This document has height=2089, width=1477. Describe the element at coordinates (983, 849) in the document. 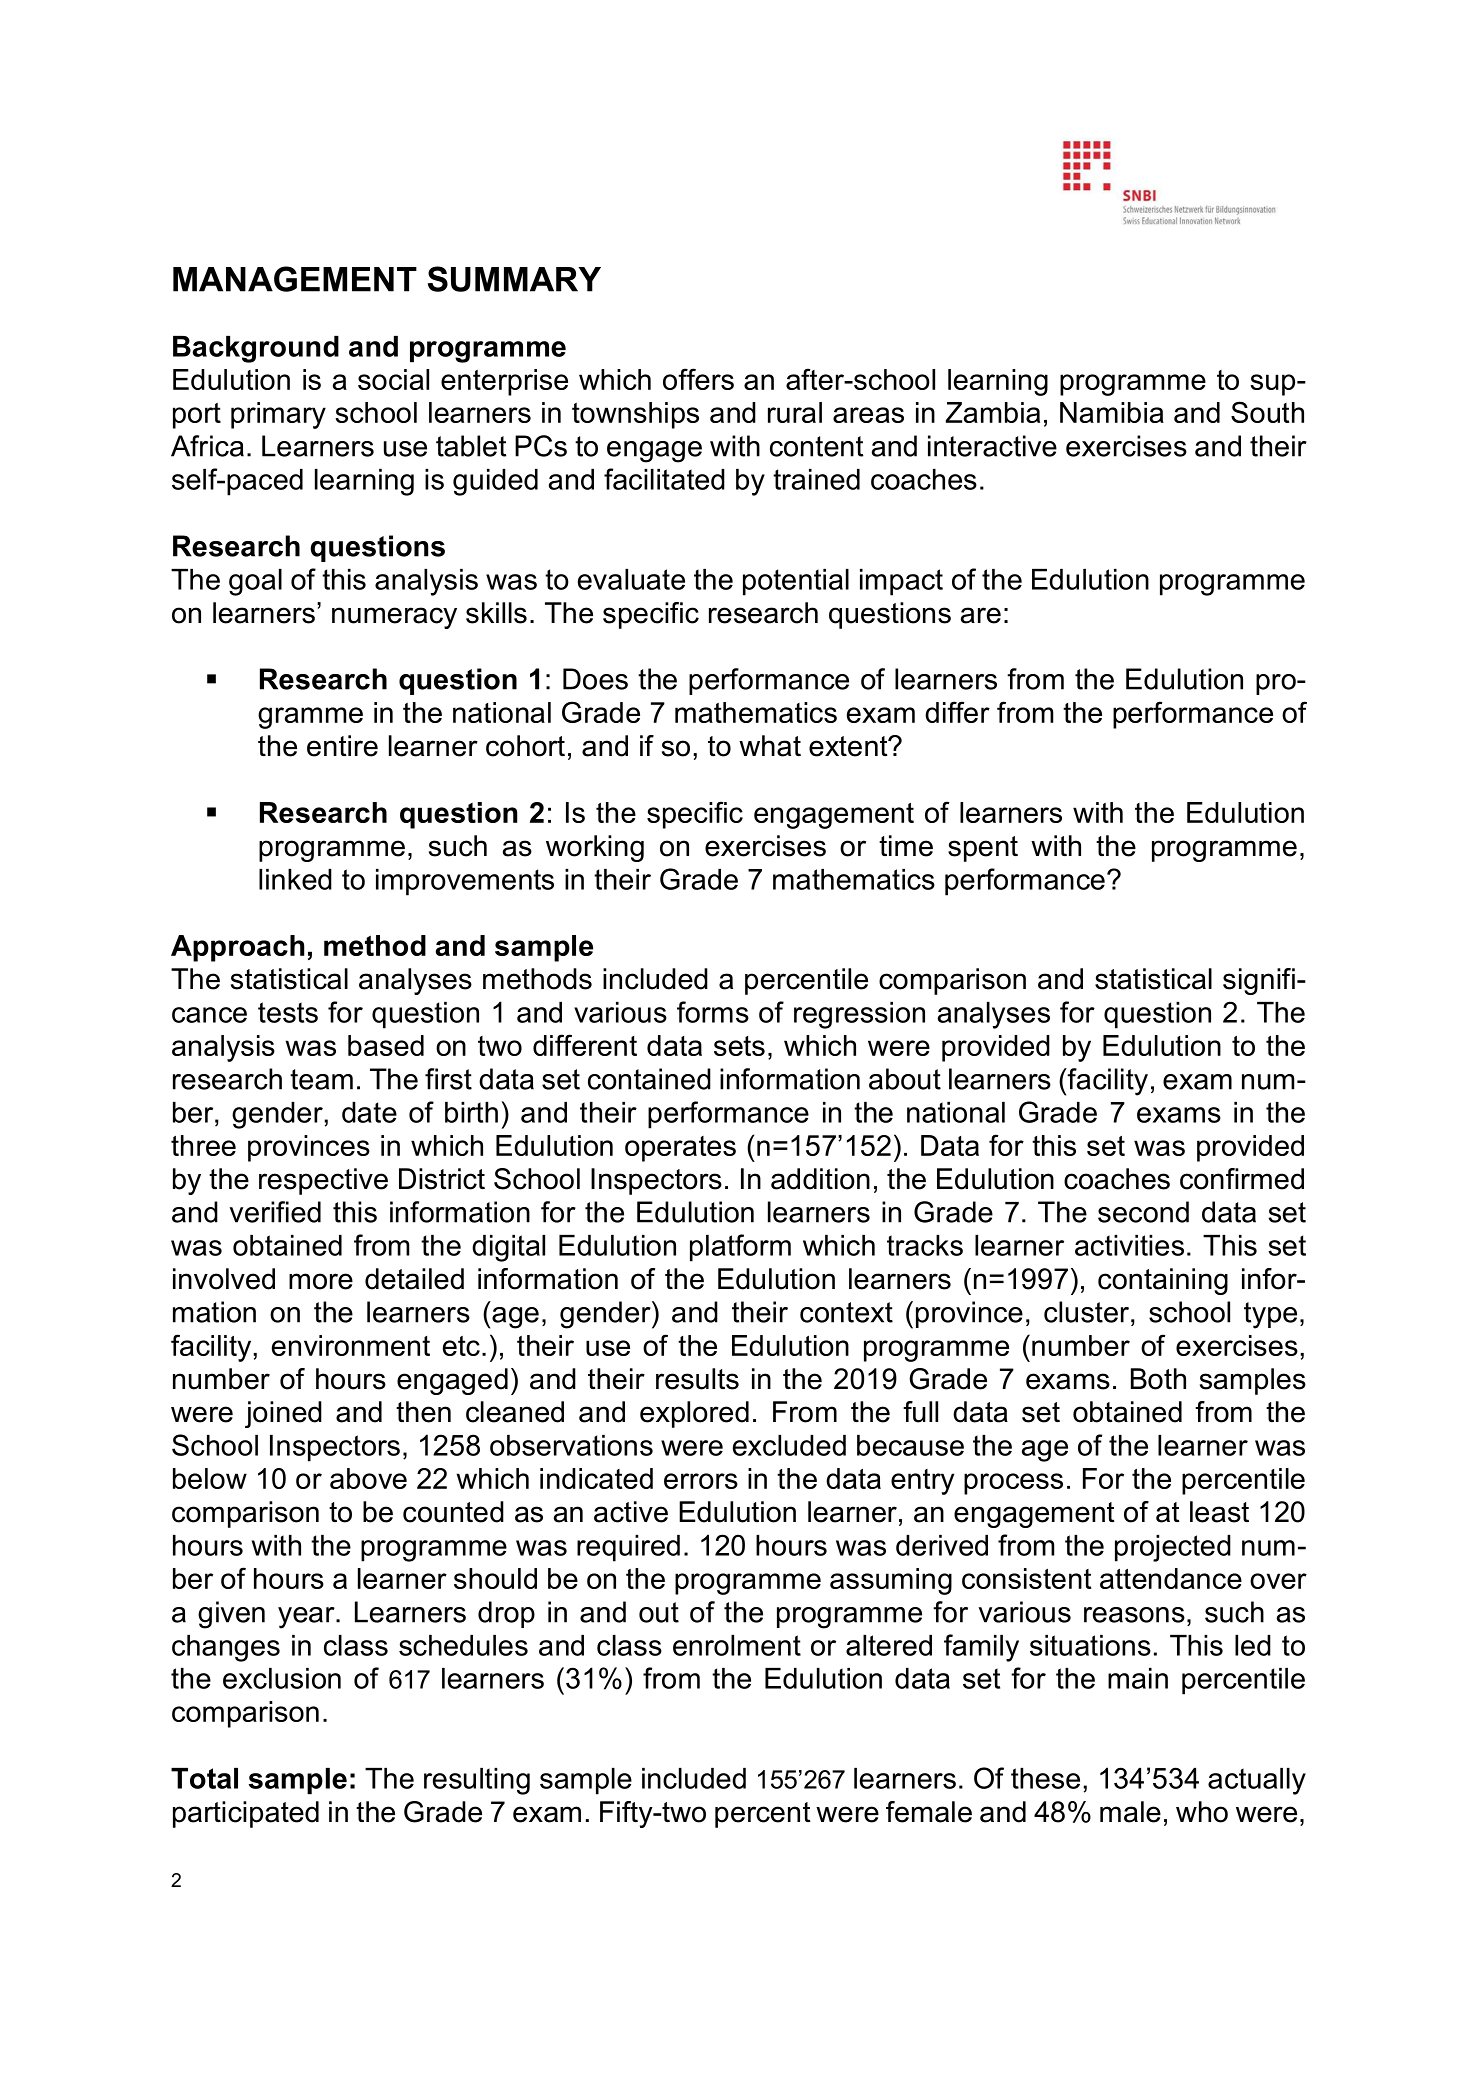

I see `spent` at that location.
